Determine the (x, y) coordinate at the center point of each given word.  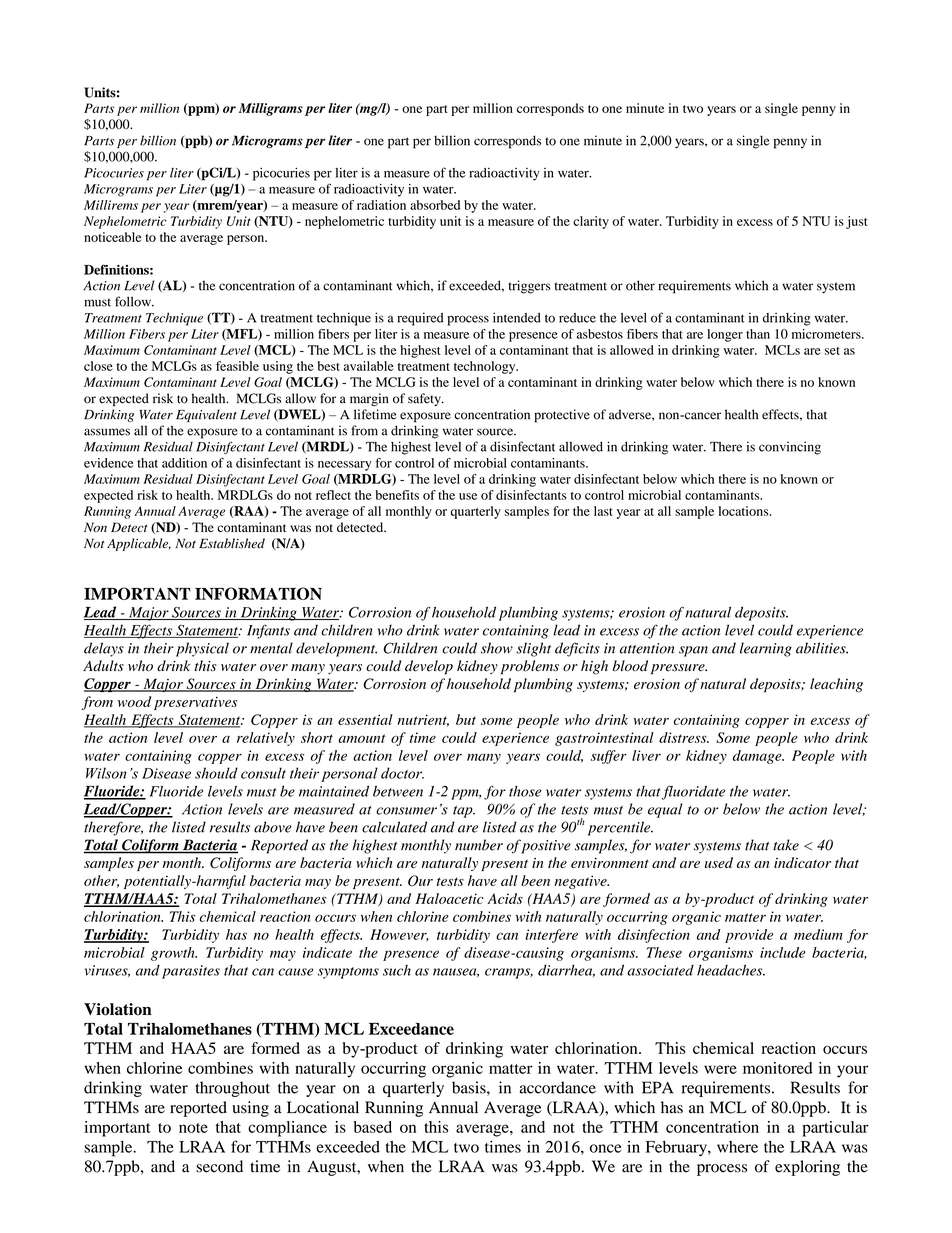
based (373, 1127)
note (193, 1128)
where (737, 1147)
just (856, 222)
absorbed (435, 205)
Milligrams (271, 109)
